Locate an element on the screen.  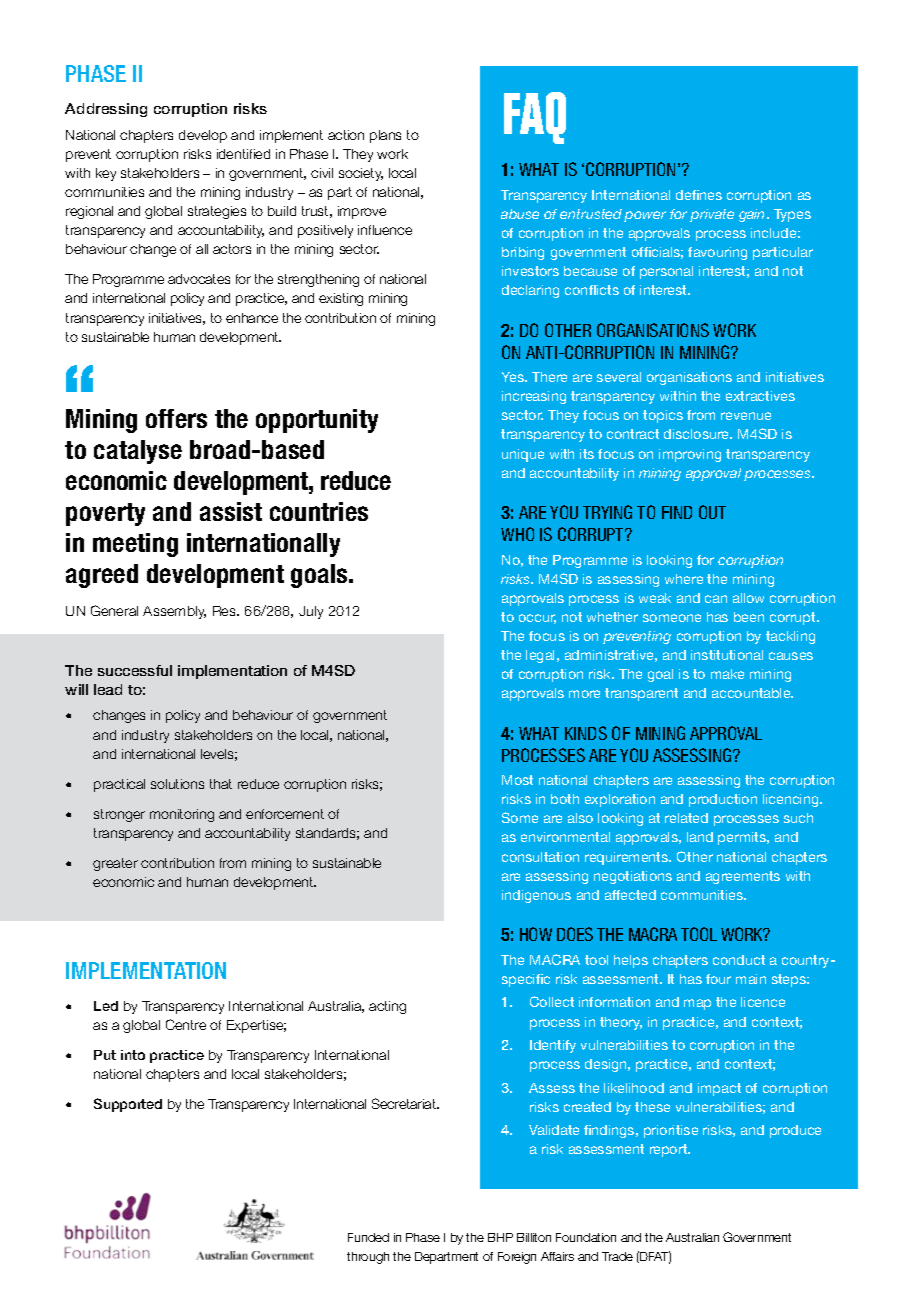
key is located at coordinates (106, 174).
